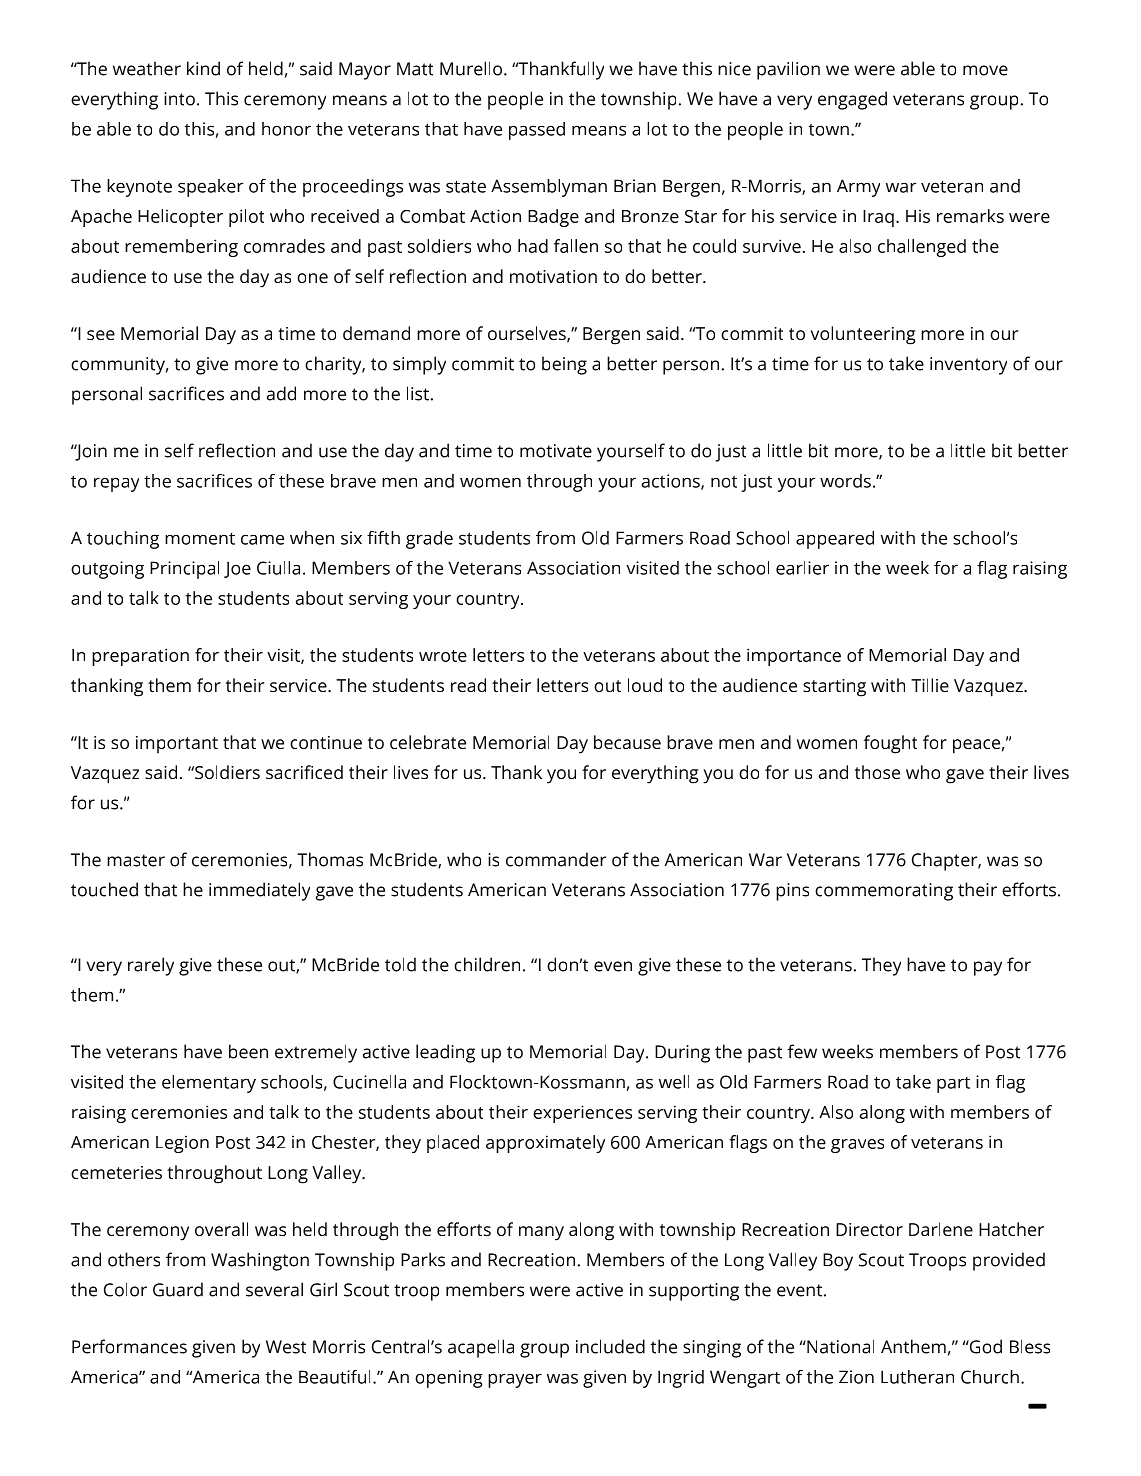 This screenshot has height=1476, width=1141. Describe the element at coordinates (627, 742) in the screenshot. I see `because` at that location.
